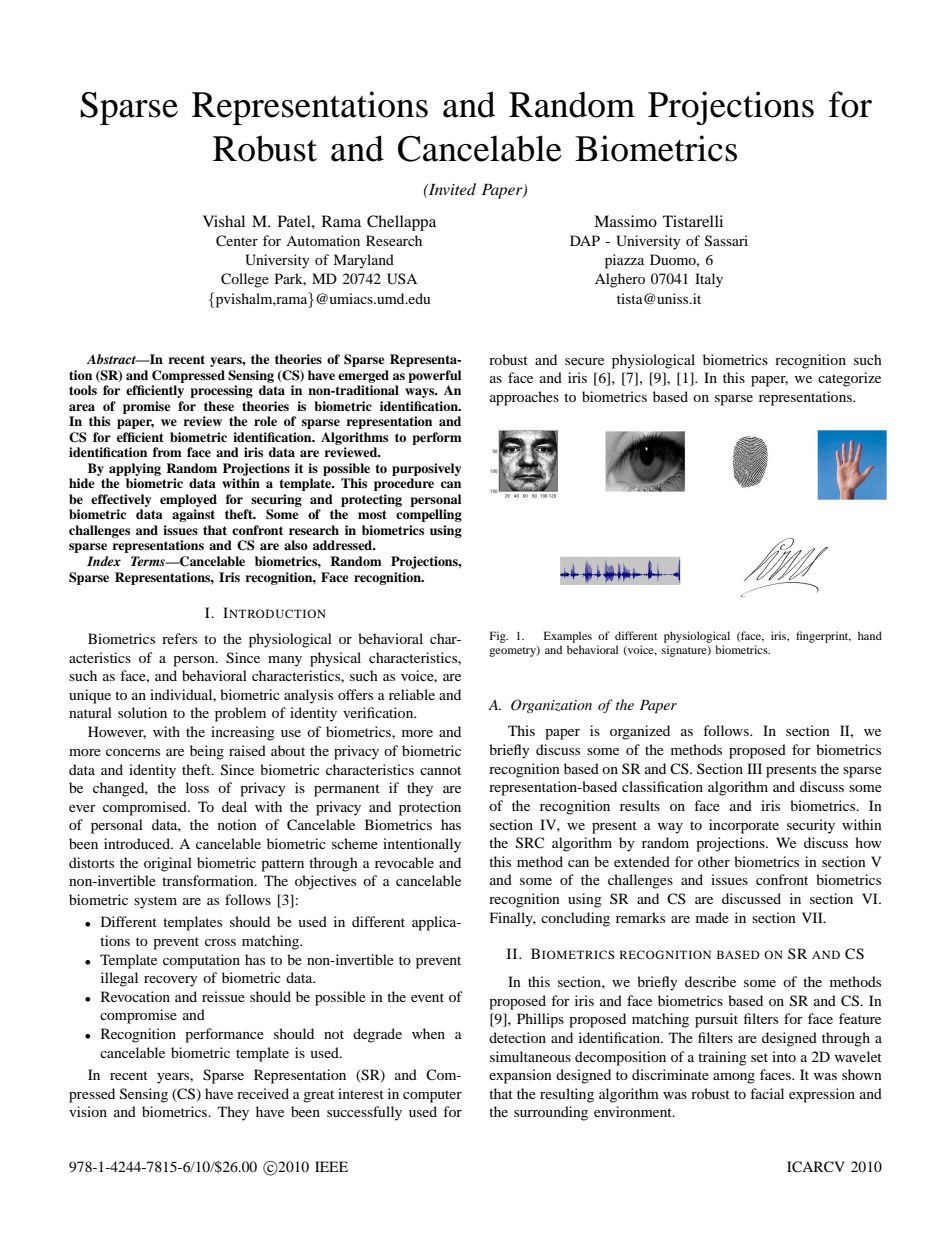  What do you see at coordinates (167, 452) in the screenshot?
I see `from` at bounding box center [167, 452].
